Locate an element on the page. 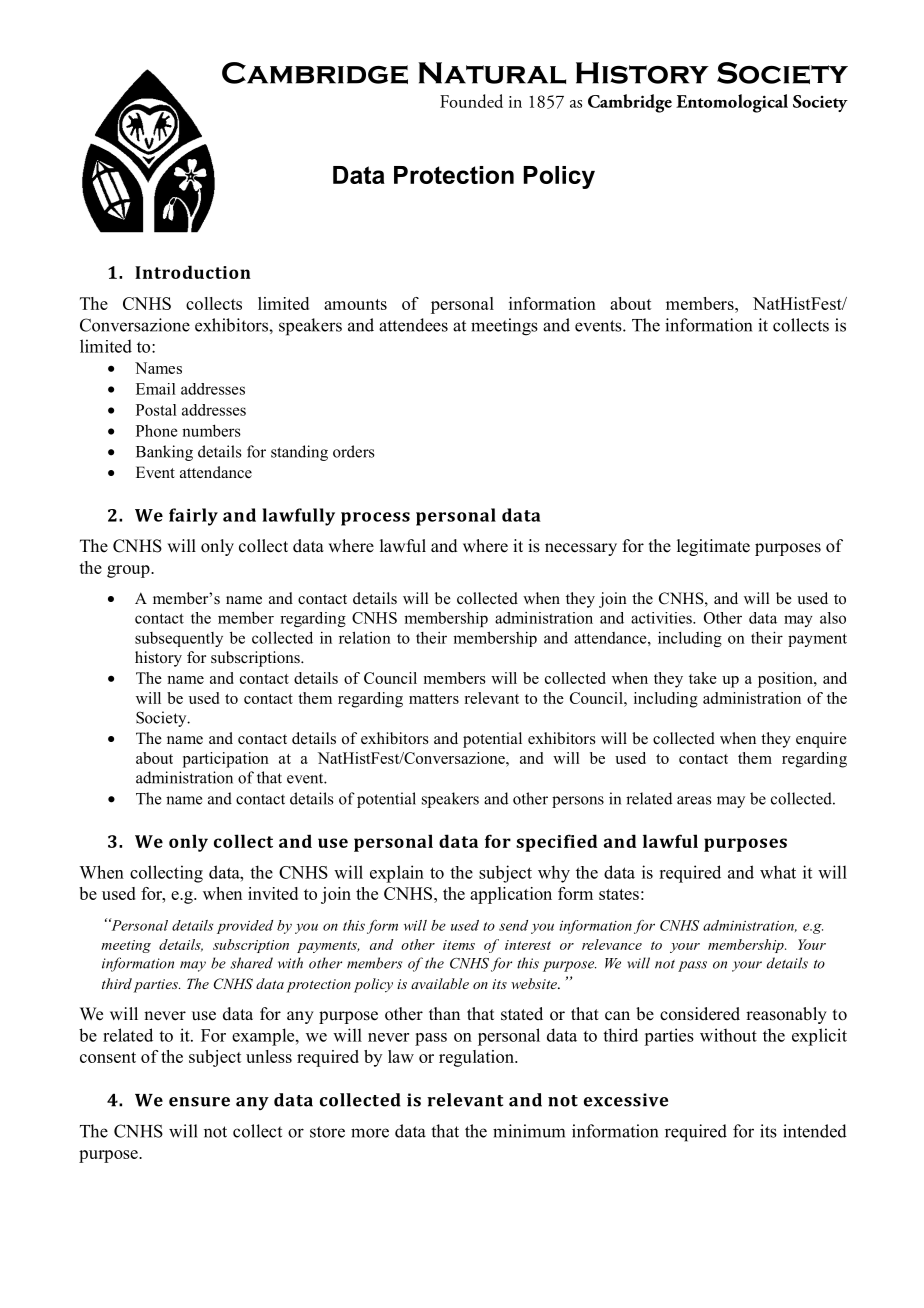 The image size is (924, 1308). Entomological is located at coordinates (732, 103).
